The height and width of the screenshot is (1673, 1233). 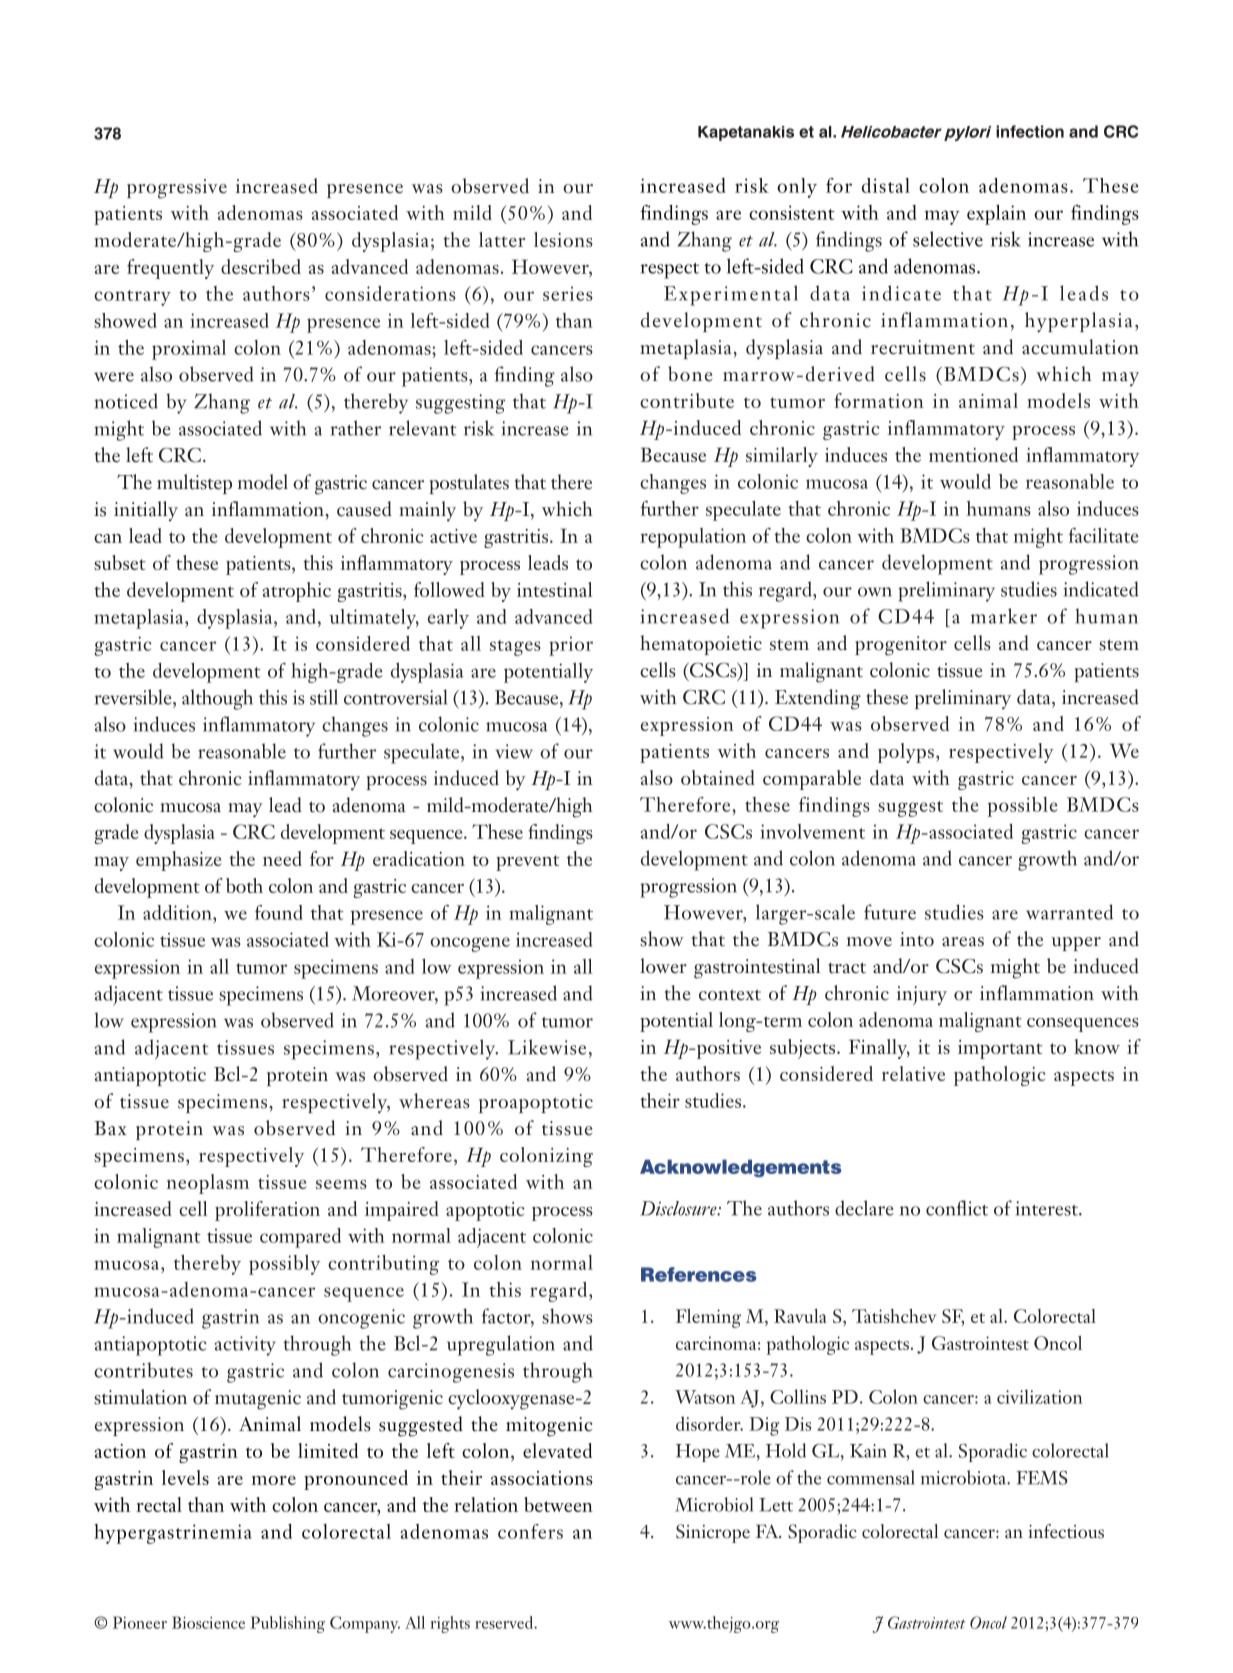 I want to click on areas, so click(x=963, y=942).
